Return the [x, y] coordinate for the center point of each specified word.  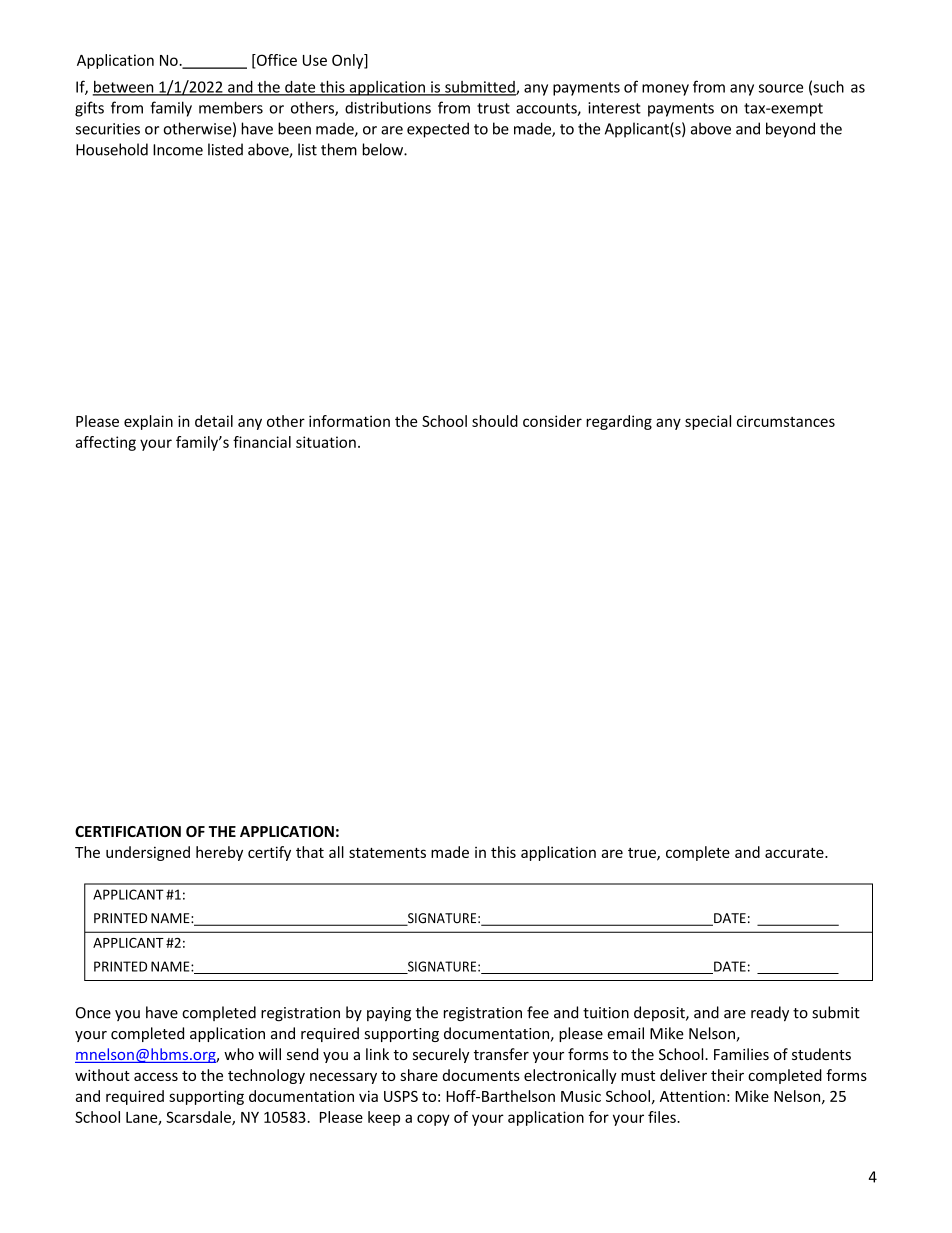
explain [148, 422]
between [124, 88]
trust [493, 108]
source [781, 88]
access [156, 1076]
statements [387, 853]
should [495, 421]
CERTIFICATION [128, 831]
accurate [795, 853]
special [708, 422]
